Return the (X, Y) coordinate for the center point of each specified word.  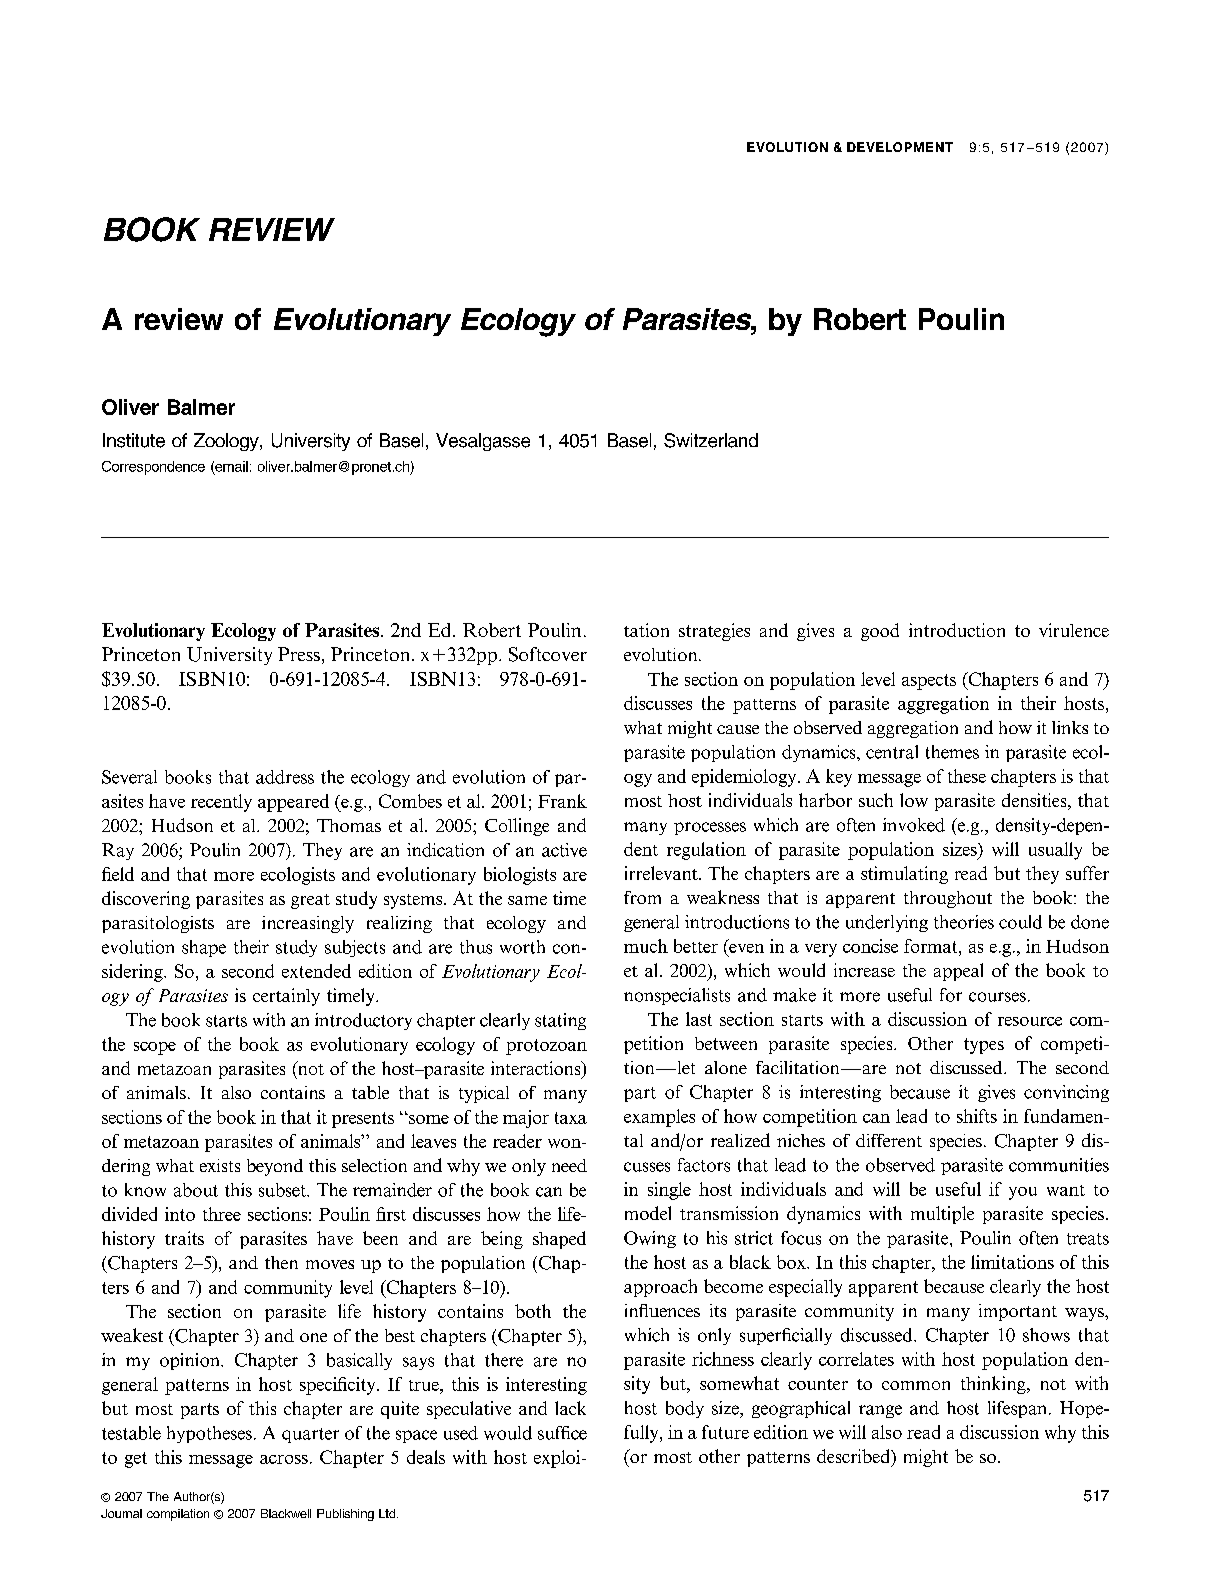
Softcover (548, 654)
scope (155, 1048)
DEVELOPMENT (900, 147)
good (880, 632)
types (984, 1046)
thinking (994, 1385)
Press (299, 654)
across (284, 1459)
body (685, 1409)
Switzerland (711, 440)
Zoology (227, 442)
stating (560, 1021)
